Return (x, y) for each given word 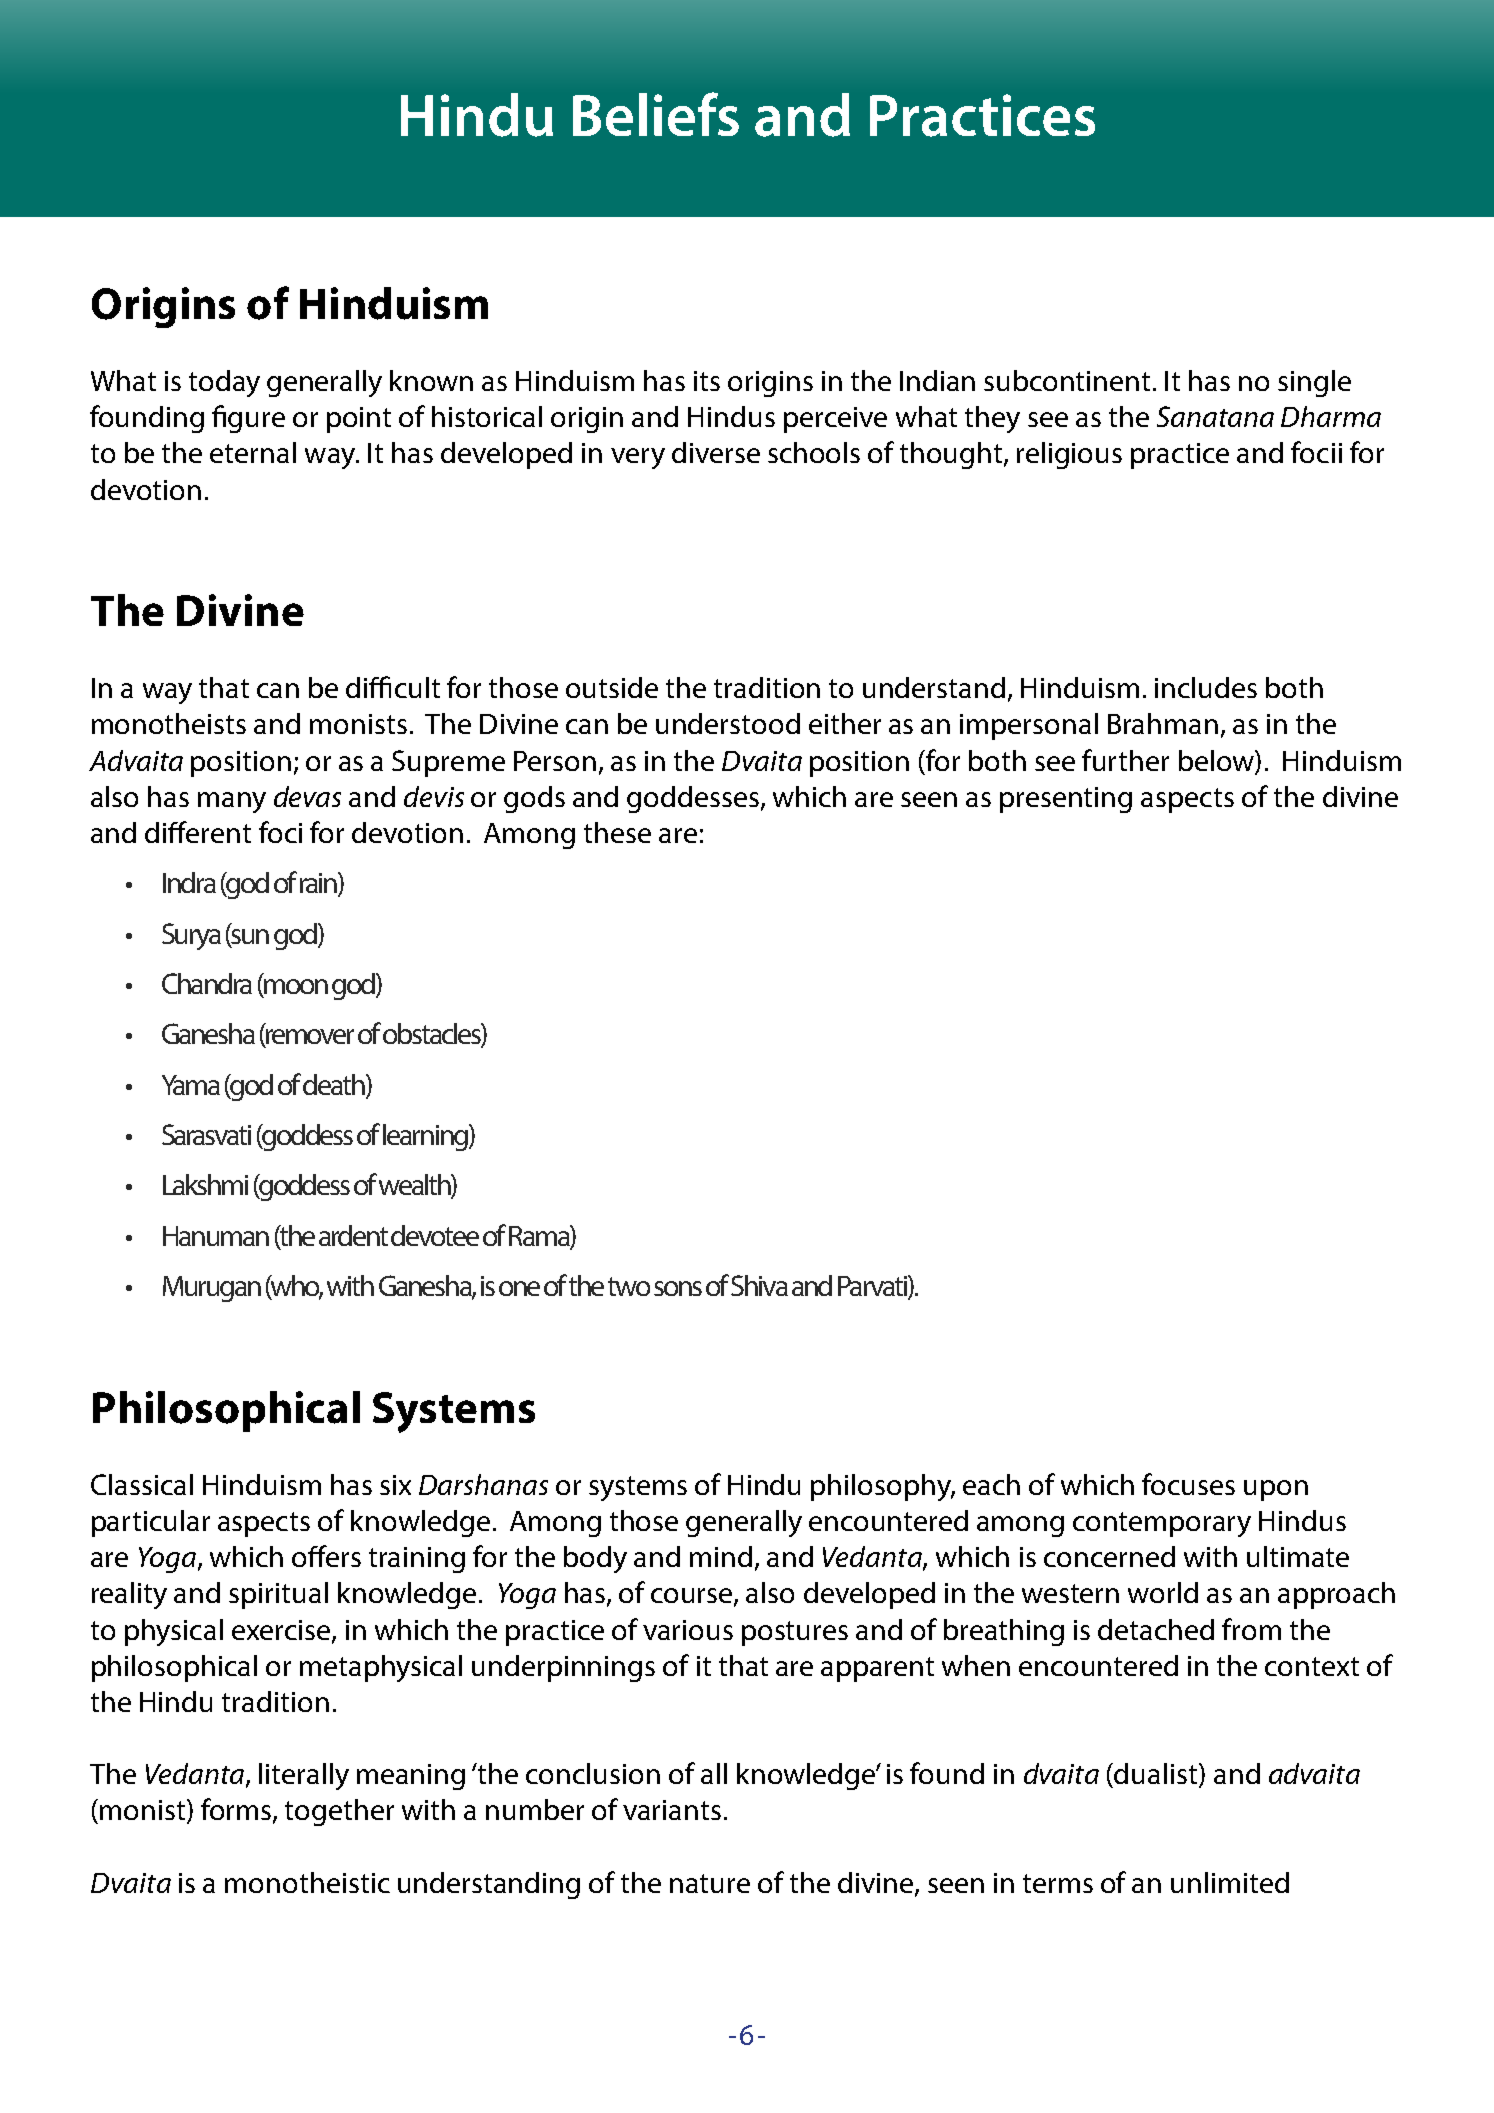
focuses (1188, 1484)
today (224, 383)
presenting (1066, 800)
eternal (253, 452)
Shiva (759, 1285)
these (617, 832)
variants (672, 1810)
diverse (716, 452)
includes (1206, 687)
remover (309, 1038)
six (395, 1485)
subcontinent (1067, 380)
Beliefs (656, 114)
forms (237, 1810)
